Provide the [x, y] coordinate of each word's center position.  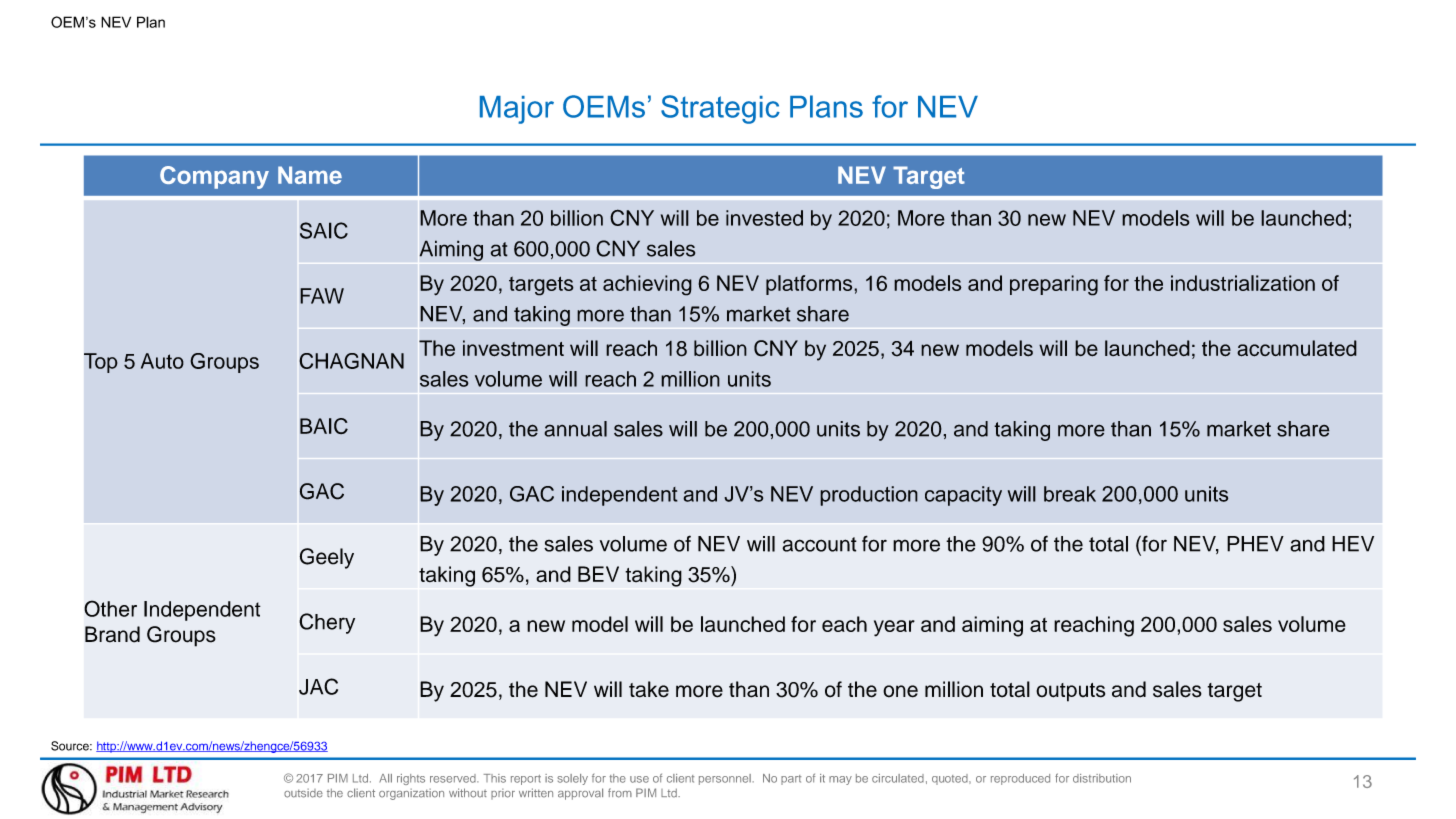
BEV [598, 574]
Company [214, 177]
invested [764, 218]
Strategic [720, 109]
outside [303, 793]
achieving [647, 285]
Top [101, 363]
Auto [162, 361]
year [894, 628]
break [1070, 494]
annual [575, 429]
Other [110, 608]
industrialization [1243, 283]
